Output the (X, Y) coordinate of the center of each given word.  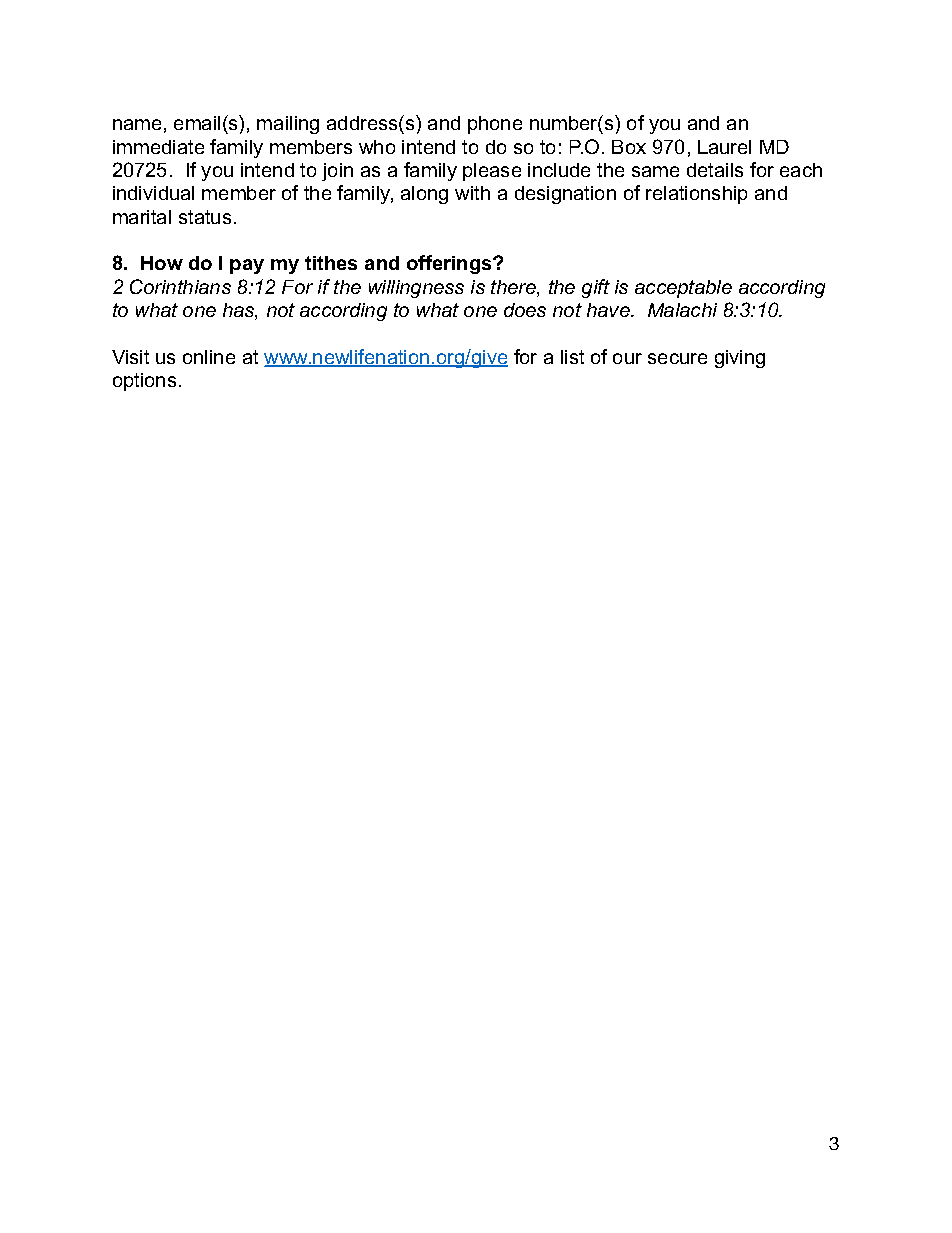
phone (495, 125)
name (137, 124)
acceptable (683, 289)
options (144, 382)
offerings (450, 264)
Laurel (724, 147)
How (162, 263)
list (572, 357)
